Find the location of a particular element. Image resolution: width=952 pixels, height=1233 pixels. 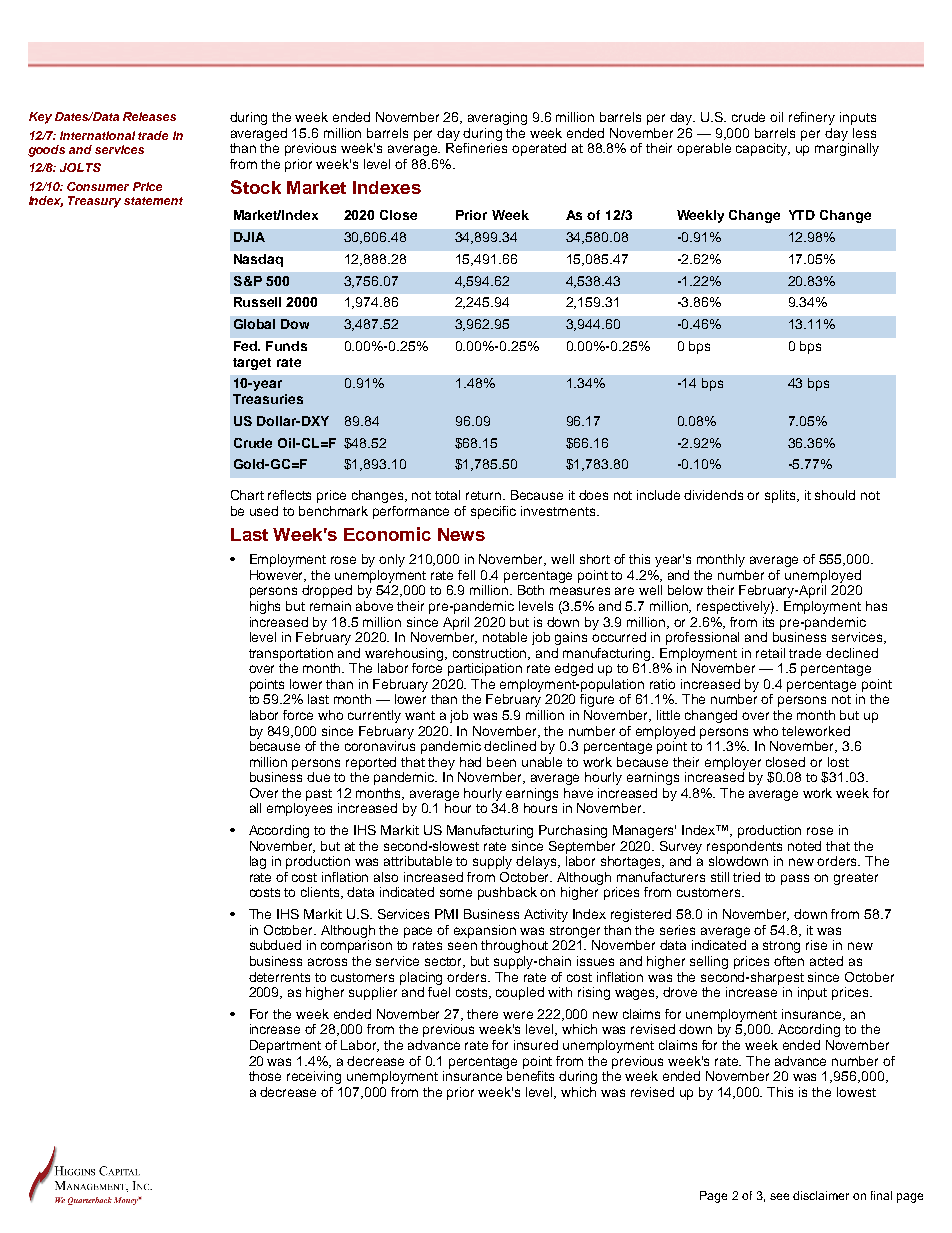

construction is located at coordinates (491, 654).
